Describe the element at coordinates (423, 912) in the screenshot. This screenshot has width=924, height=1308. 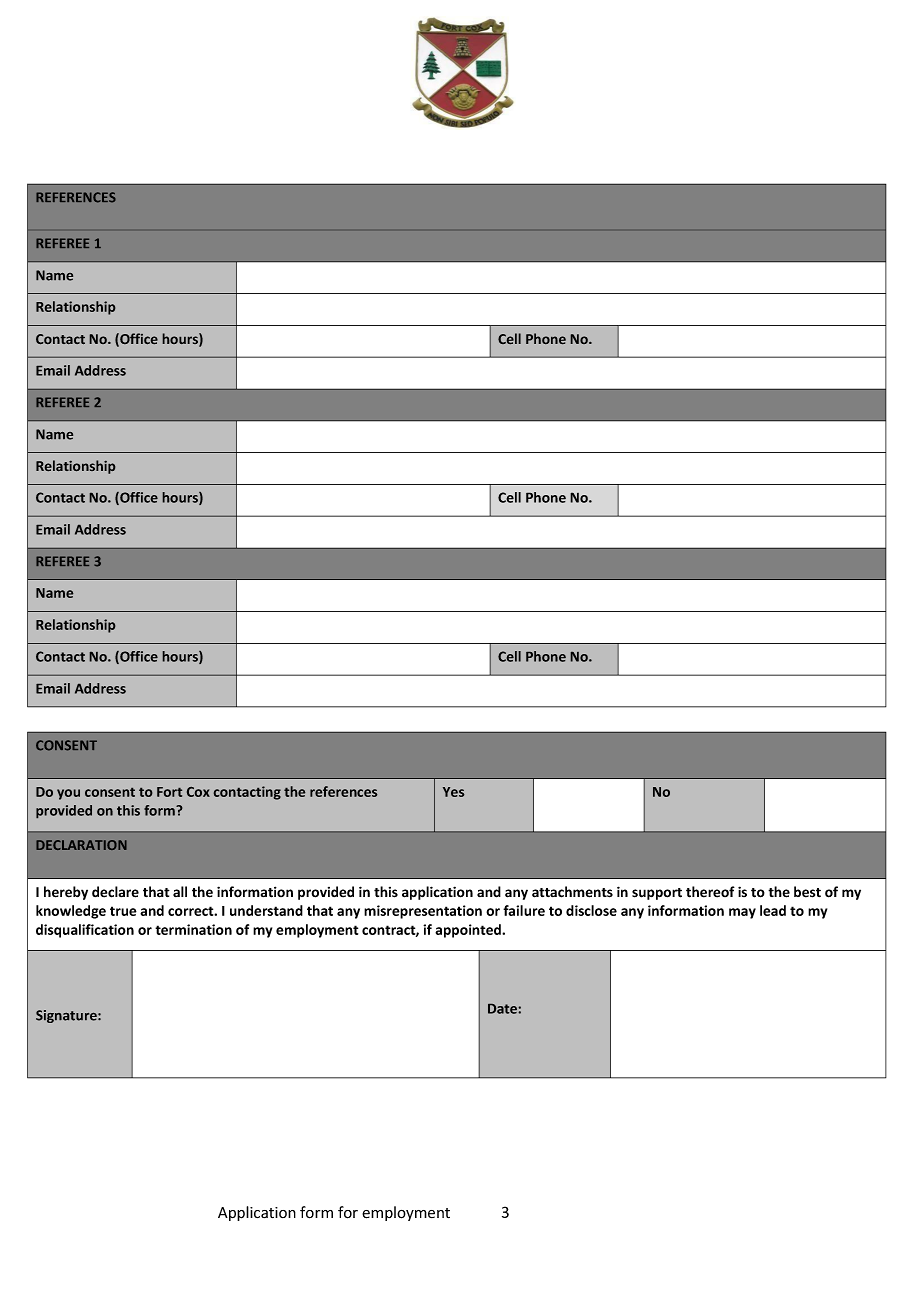
I see `misrepresentation` at that location.
